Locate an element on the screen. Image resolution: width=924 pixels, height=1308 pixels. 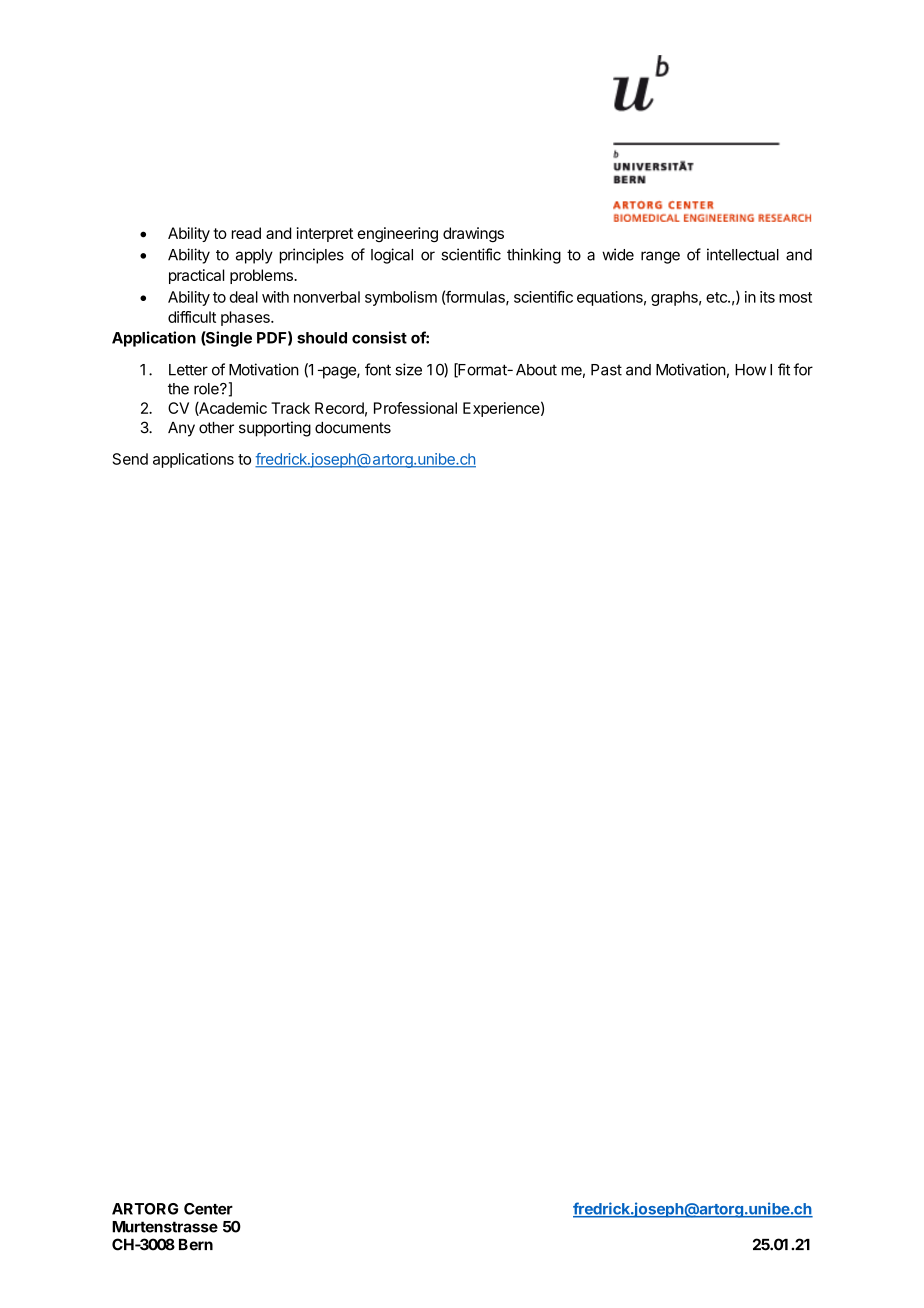
drawings is located at coordinates (473, 235).
